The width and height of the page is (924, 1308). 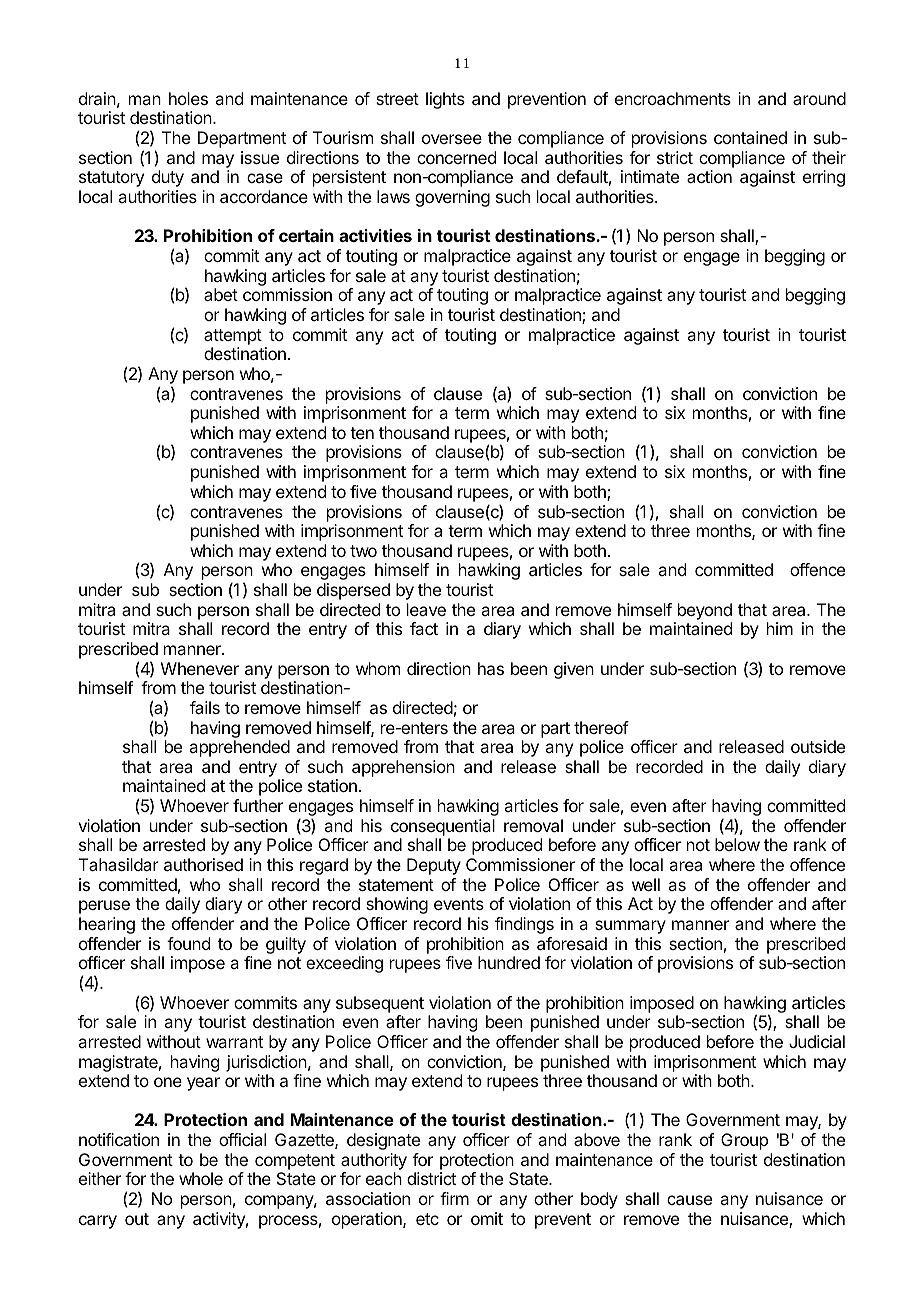 What do you see at coordinates (818, 746) in the page?
I see `outside` at bounding box center [818, 746].
